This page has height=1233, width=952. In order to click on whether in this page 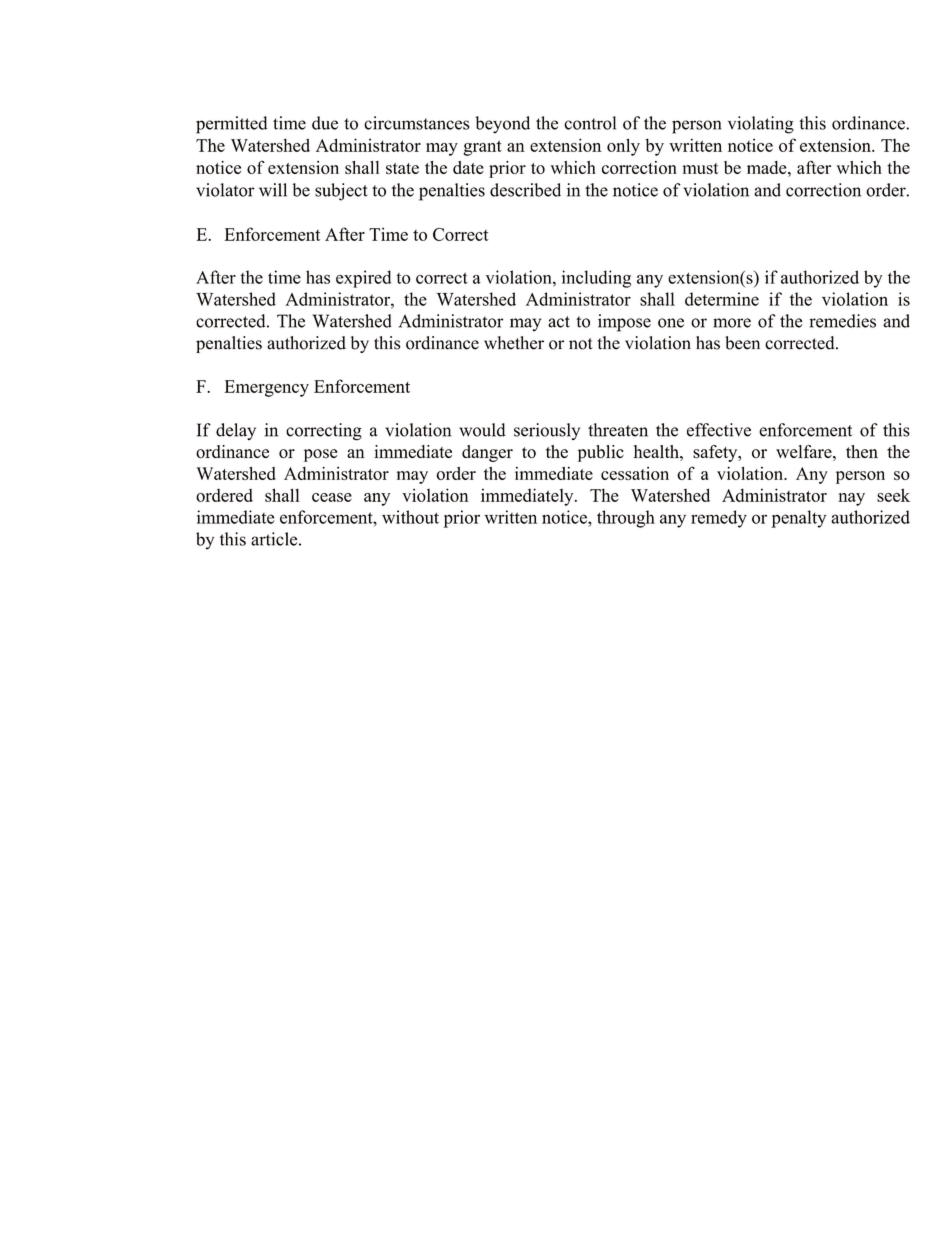, I will do `click(514, 343)`.
